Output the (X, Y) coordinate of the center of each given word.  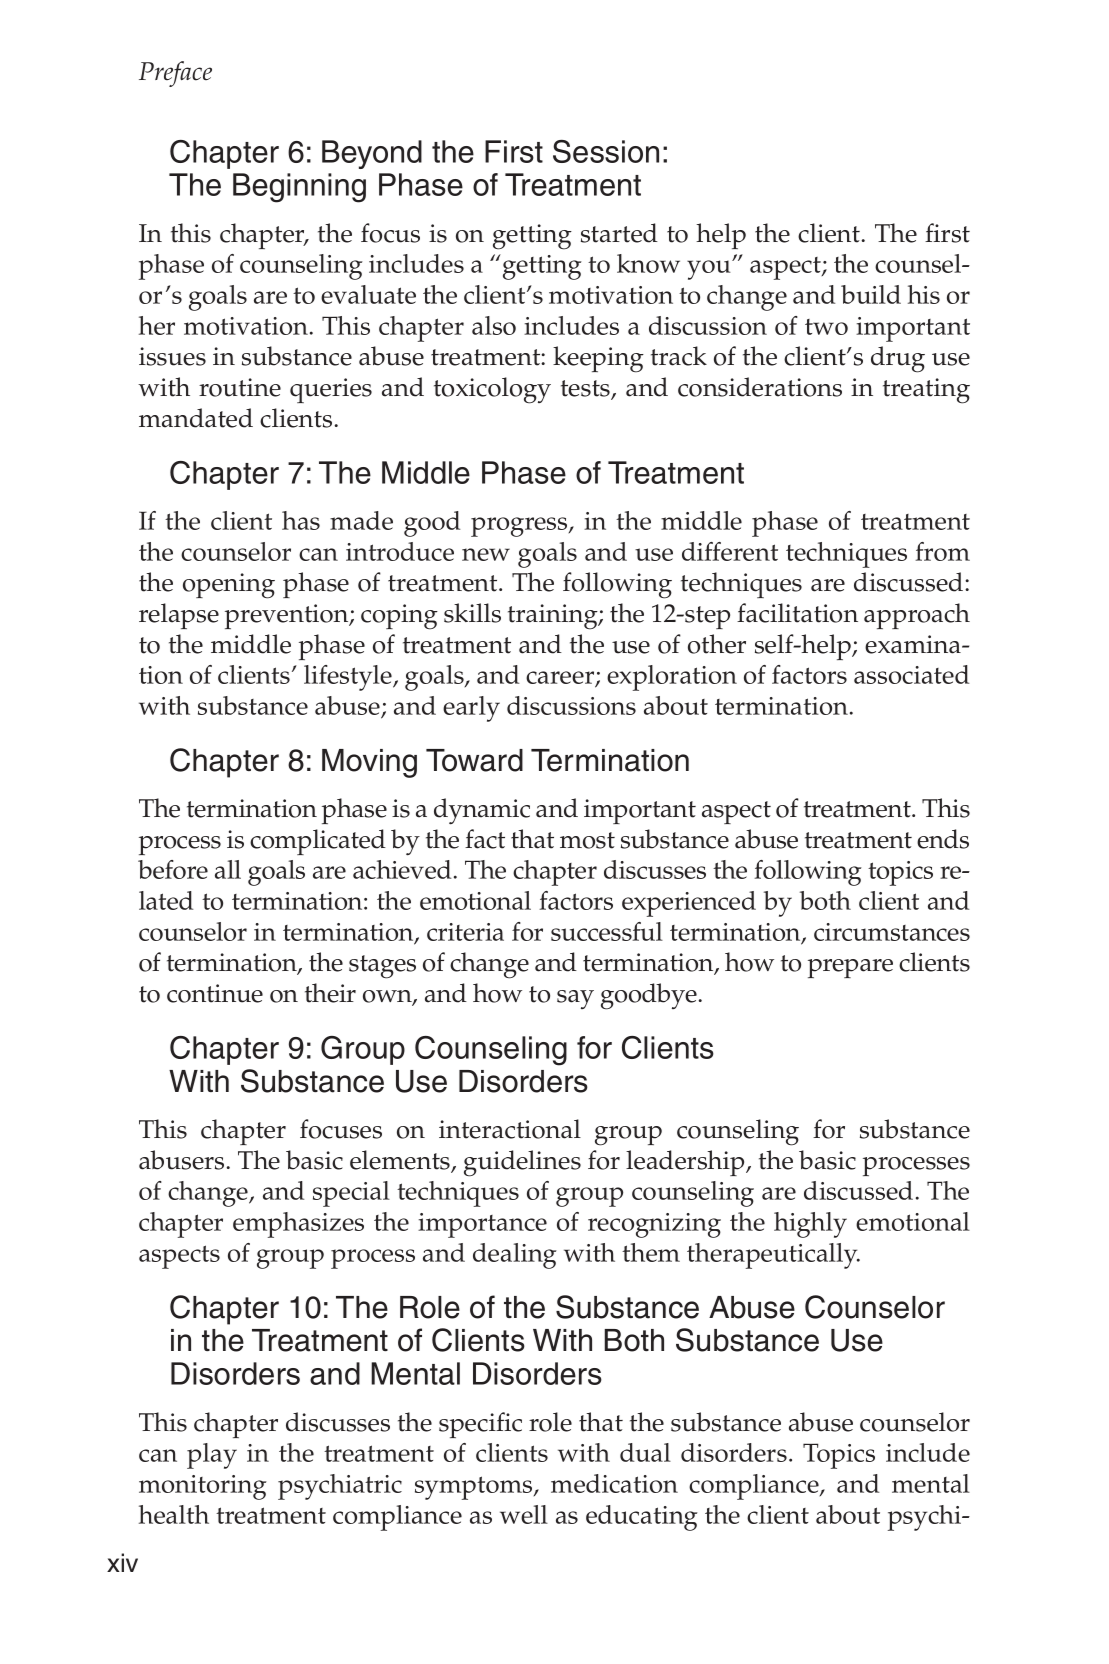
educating (642, 1518)
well (524, 1514)
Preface (175, 74)
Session (606, 151)
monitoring (203, 1487)
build (871, 294)
